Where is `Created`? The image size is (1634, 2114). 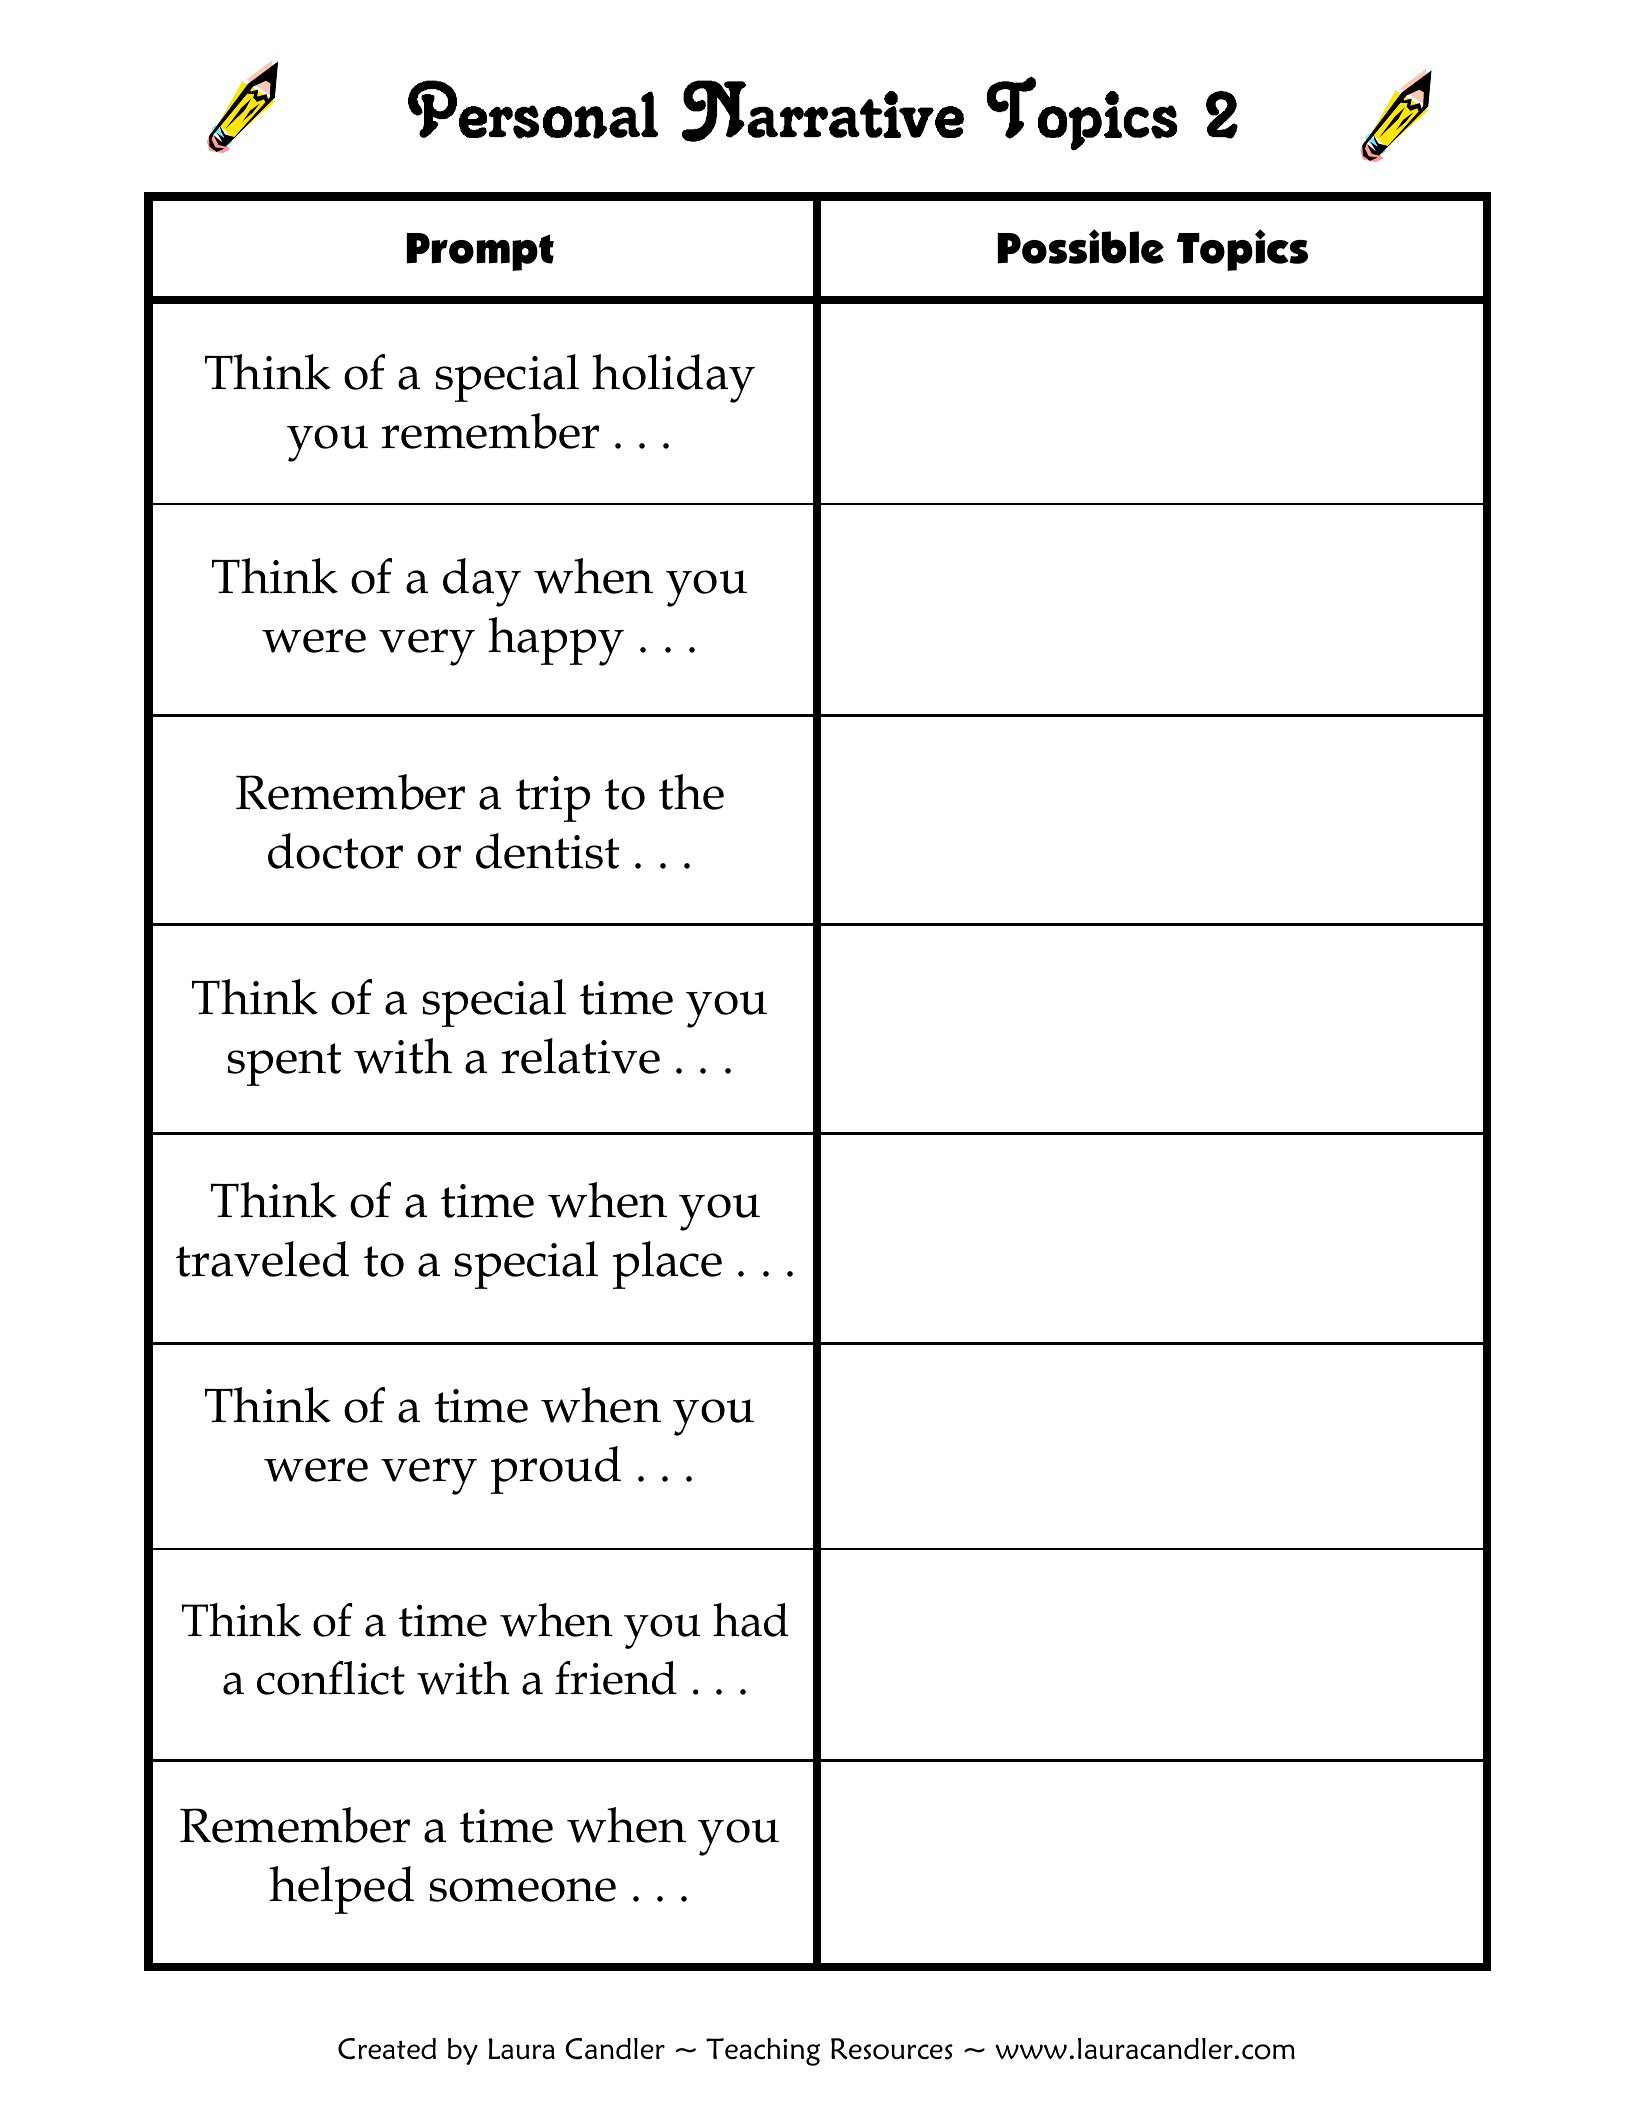
Created is located at coordinates (387, 2049).
